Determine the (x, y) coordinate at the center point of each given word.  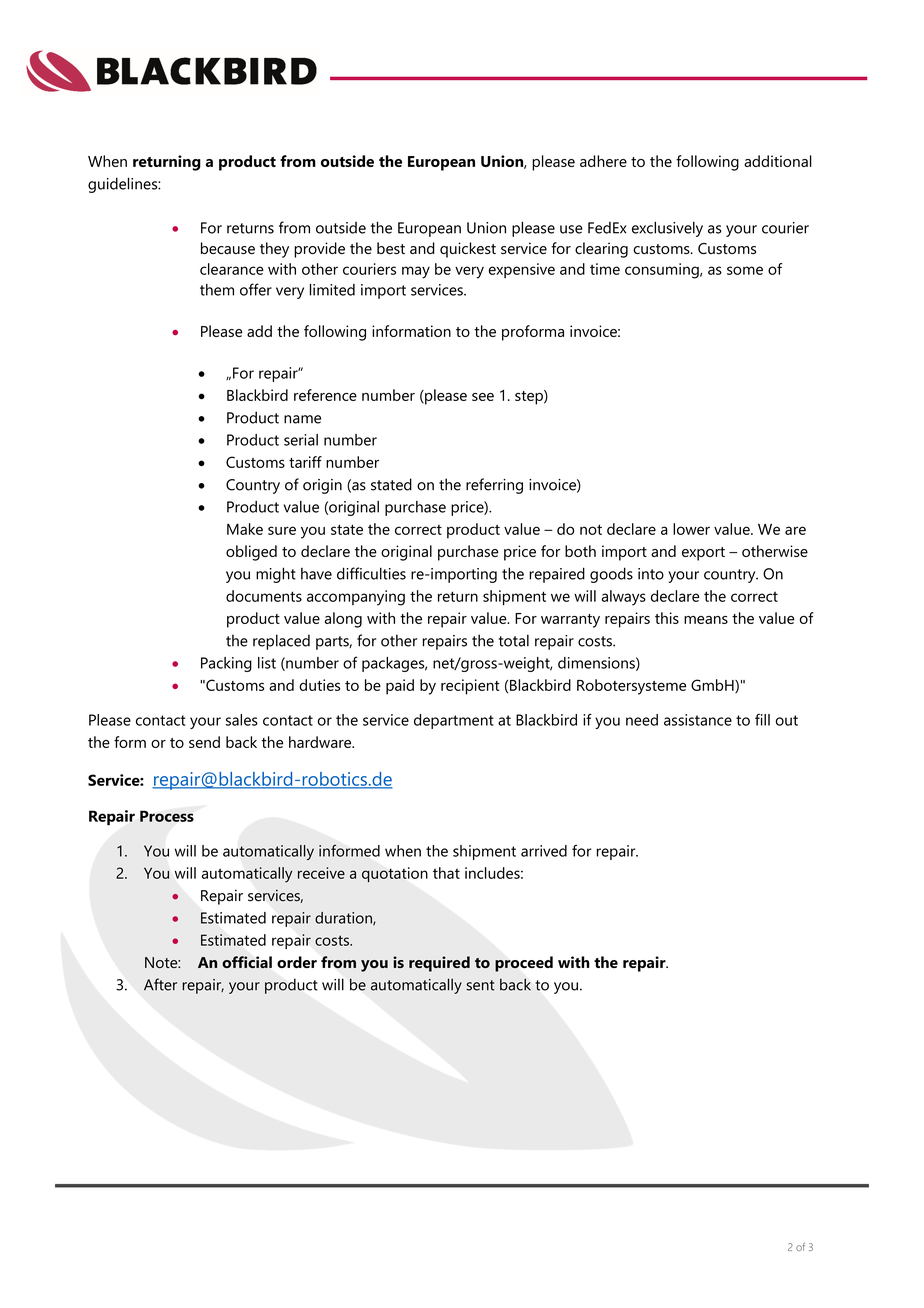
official (247, 962)
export (703, 554)
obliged (251, 553)
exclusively (667, 229)
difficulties (371, 573)
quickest (468, 250)
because (228, 248)
